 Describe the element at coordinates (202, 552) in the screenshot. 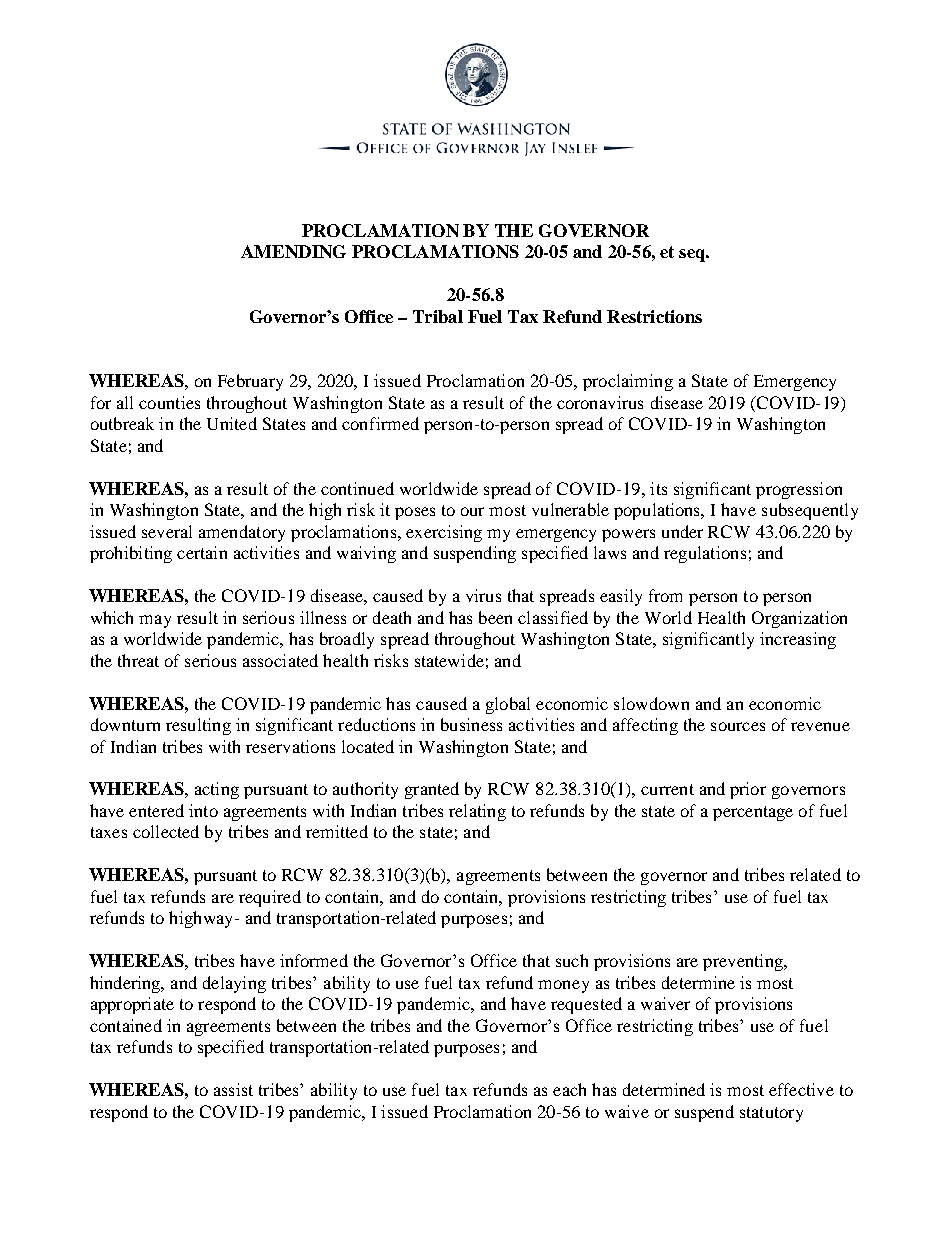

I see `certain` at that location.
